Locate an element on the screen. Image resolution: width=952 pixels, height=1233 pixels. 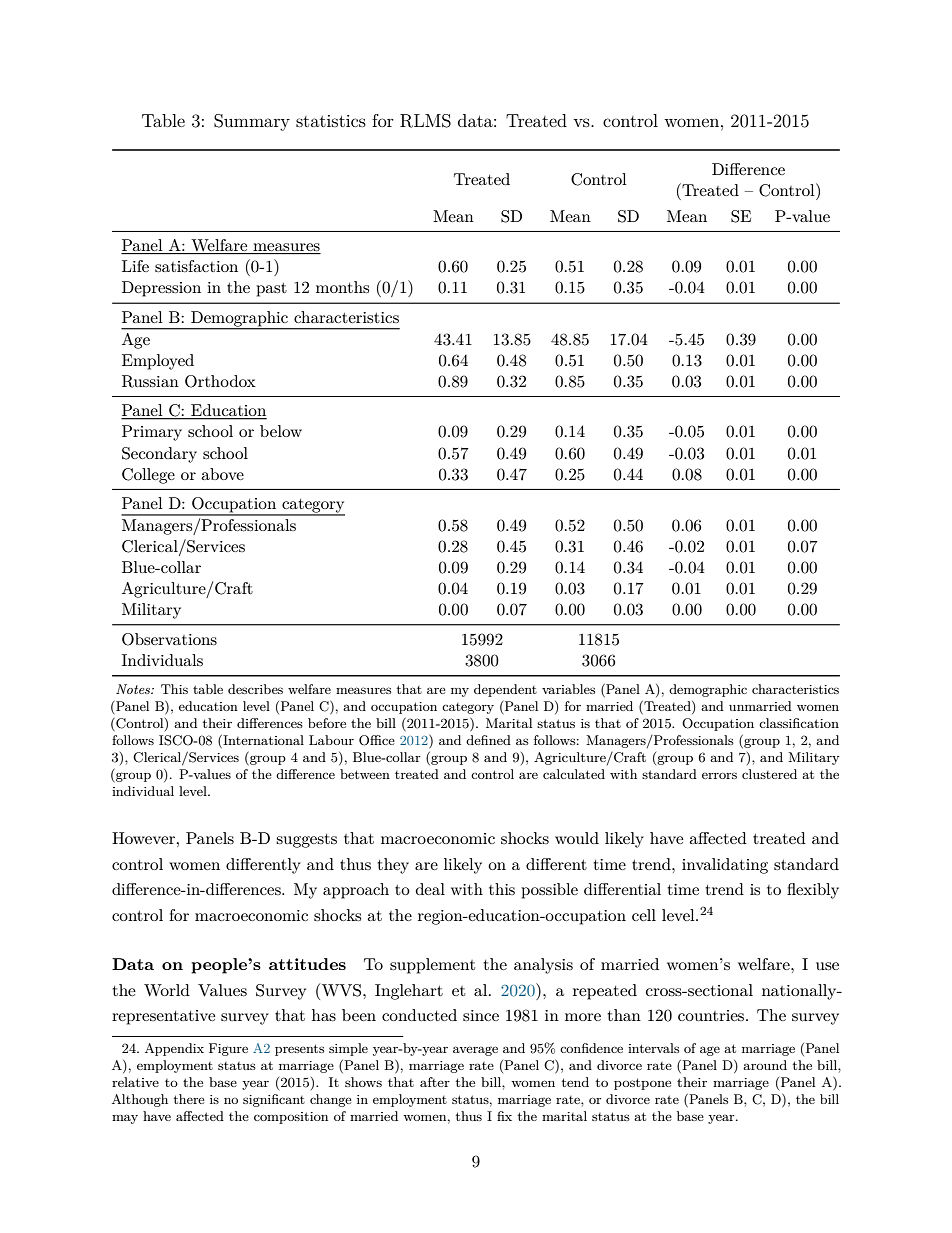
Summary is located at coordinates (252, 122).
